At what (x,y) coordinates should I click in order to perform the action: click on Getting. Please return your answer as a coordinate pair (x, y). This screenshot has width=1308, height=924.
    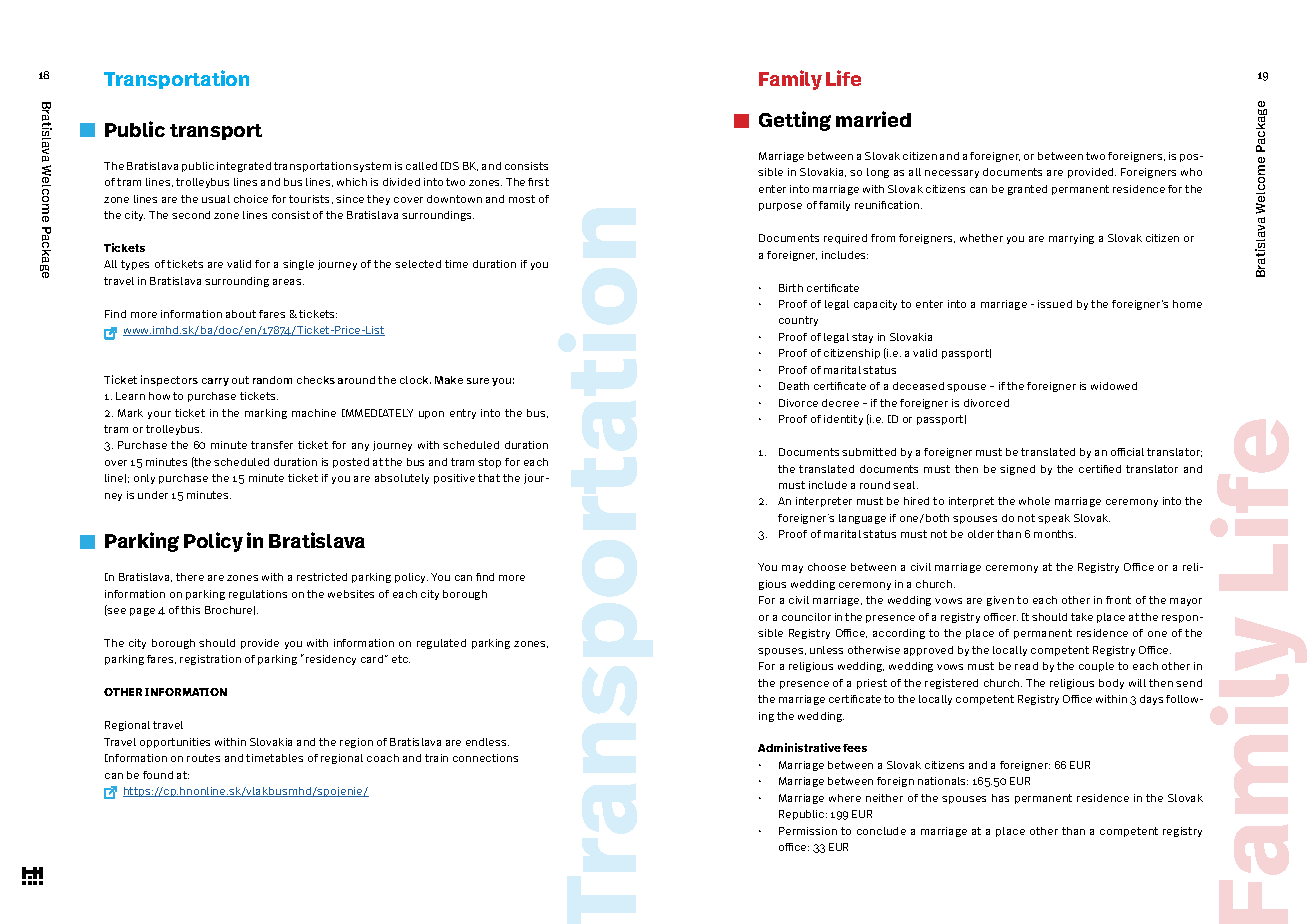
    Looking at the image, I should click on (795, 121).
